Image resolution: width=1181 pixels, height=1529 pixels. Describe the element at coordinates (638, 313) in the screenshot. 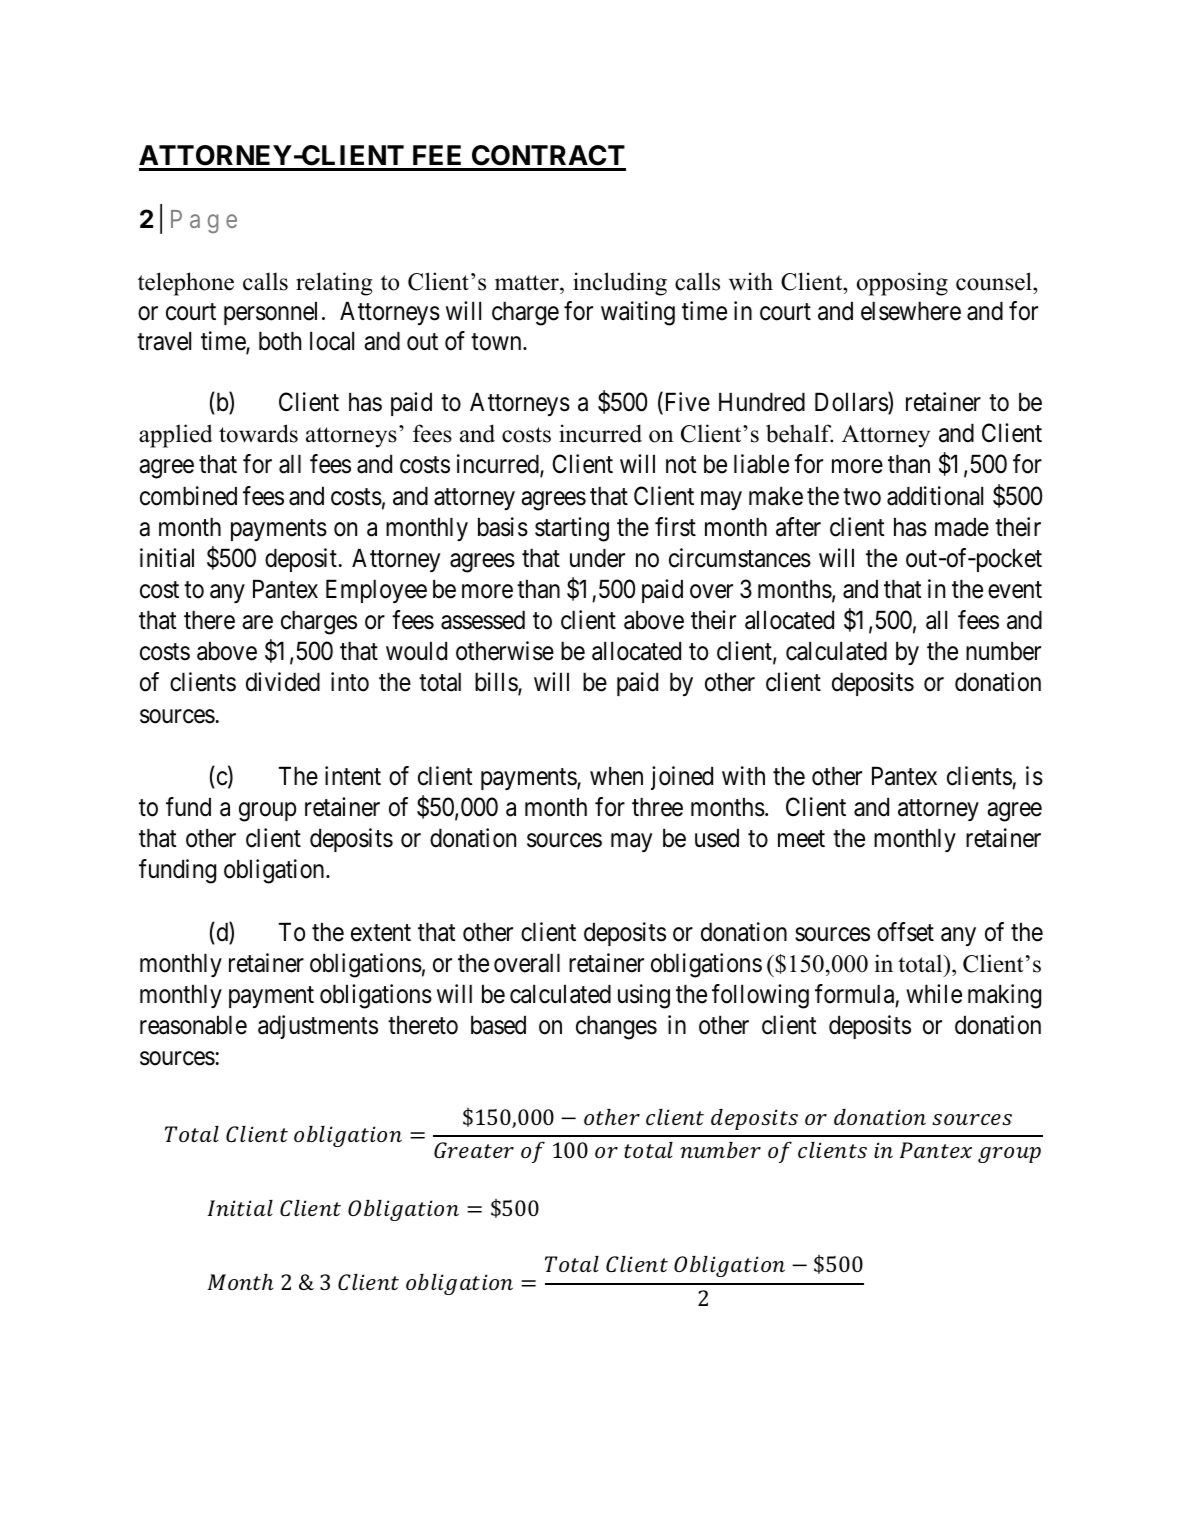

I see `waiting` at that location.
